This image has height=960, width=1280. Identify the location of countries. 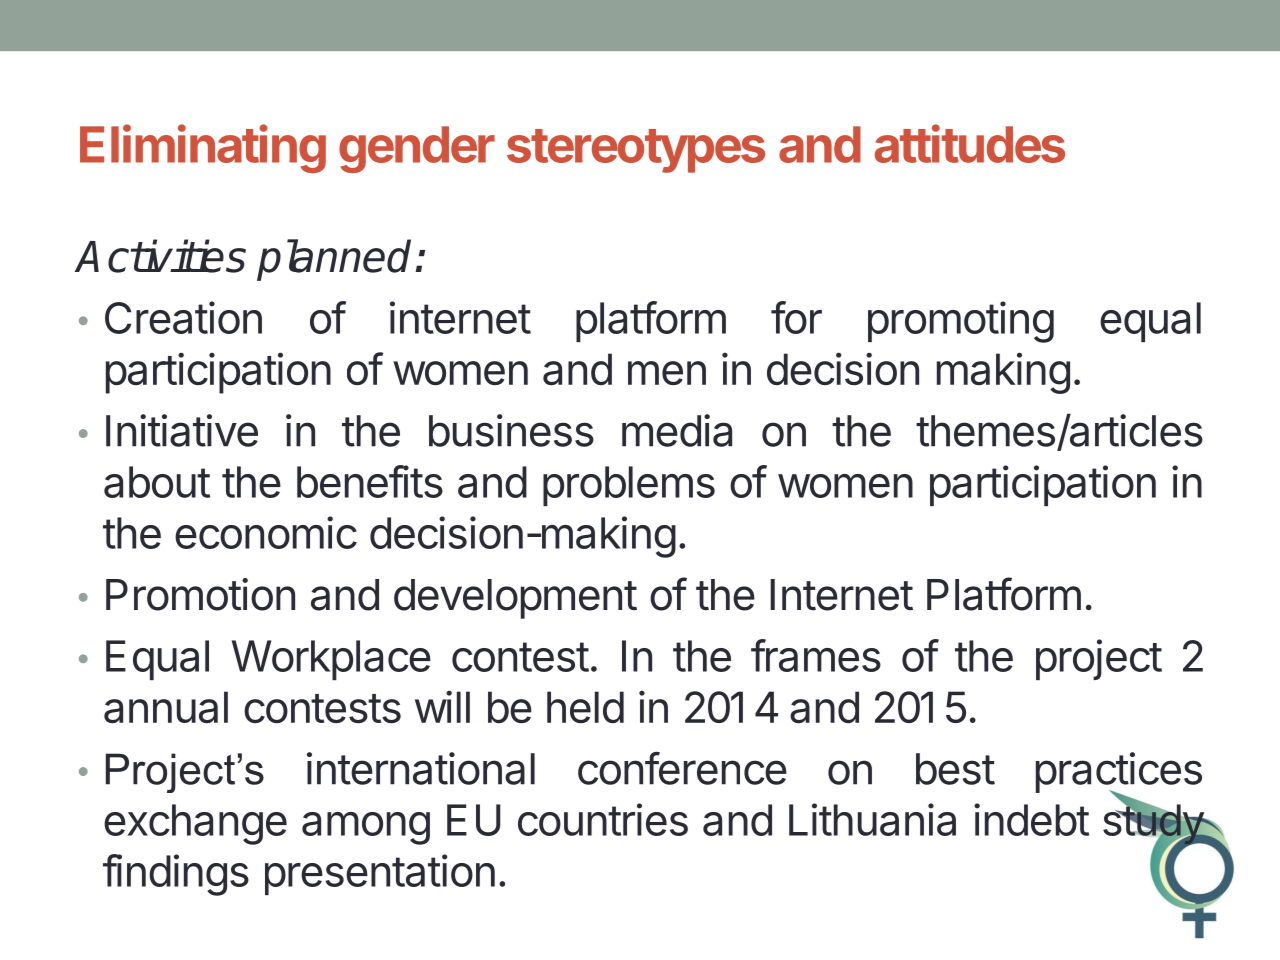
(603, 819).
